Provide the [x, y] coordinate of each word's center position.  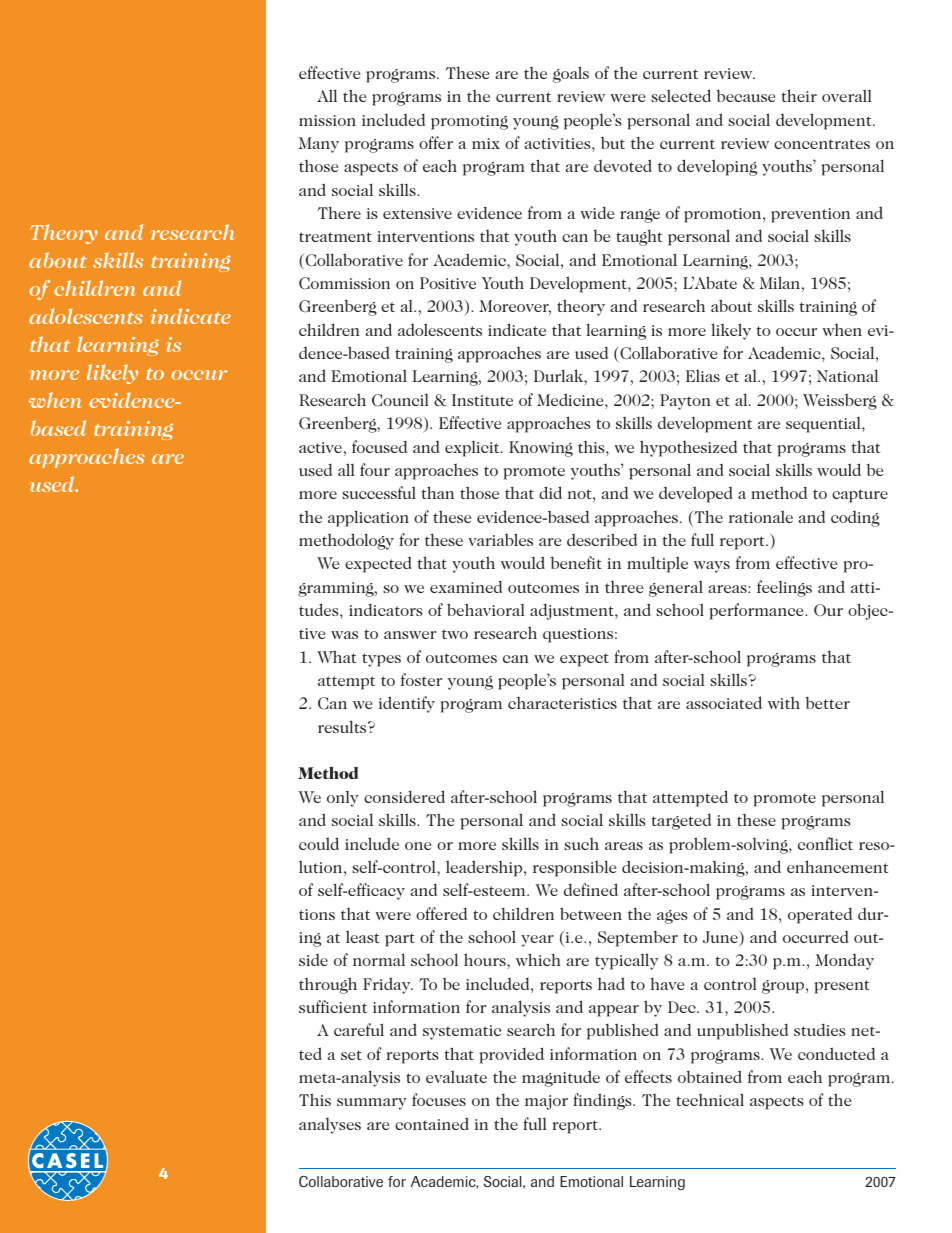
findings [603, 1101]
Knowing [541, 449]
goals [571, 74]
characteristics [562, 703]
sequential [824, 425]
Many [319, 145]
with [784, 703]
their [799, 95]
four [375, 469]
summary [372, 1104]
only [343, 799]
